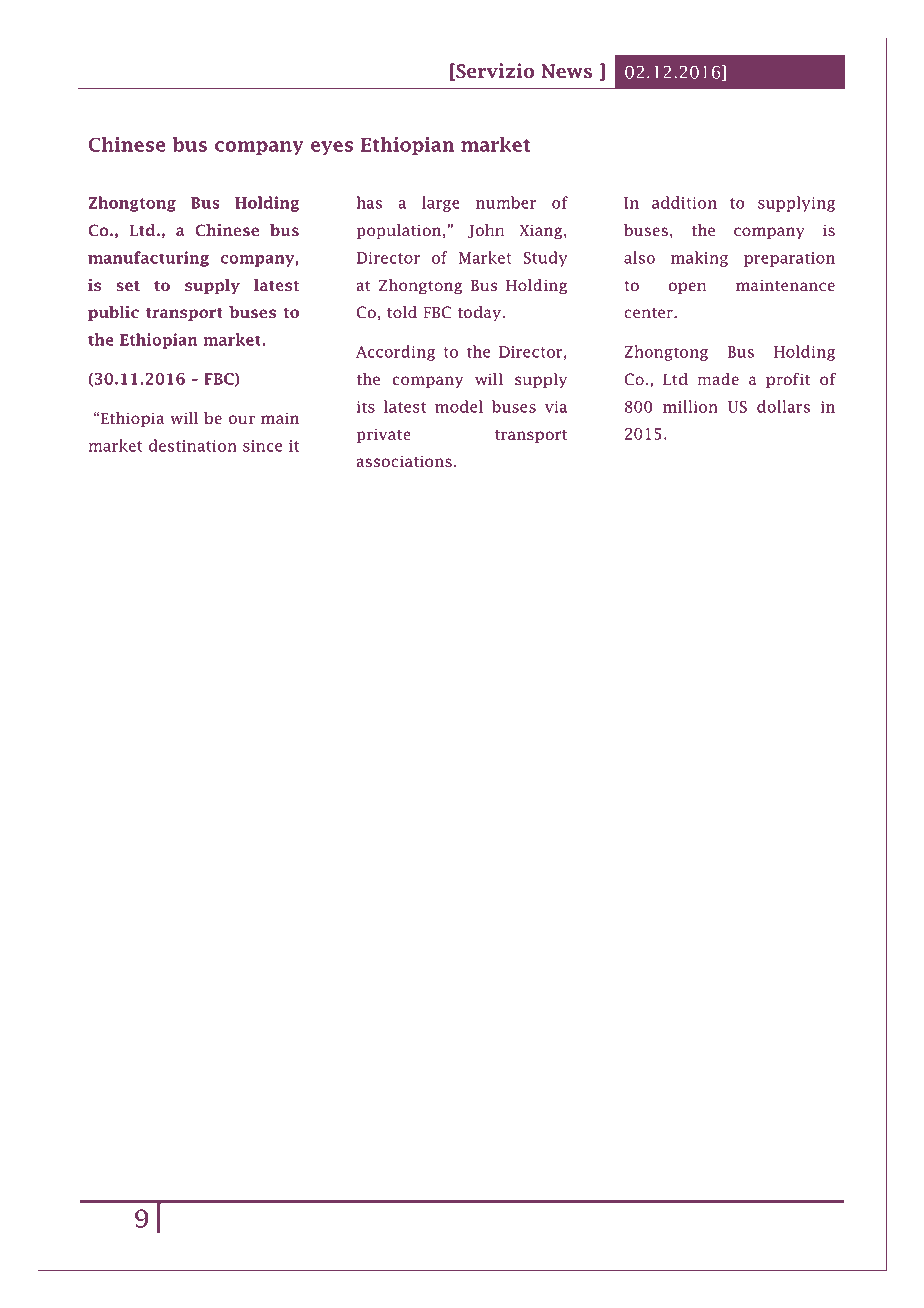  What do you see at coordinates (567, 71) in the screenshot?
I see `News` at bounding box center [567, 71].
